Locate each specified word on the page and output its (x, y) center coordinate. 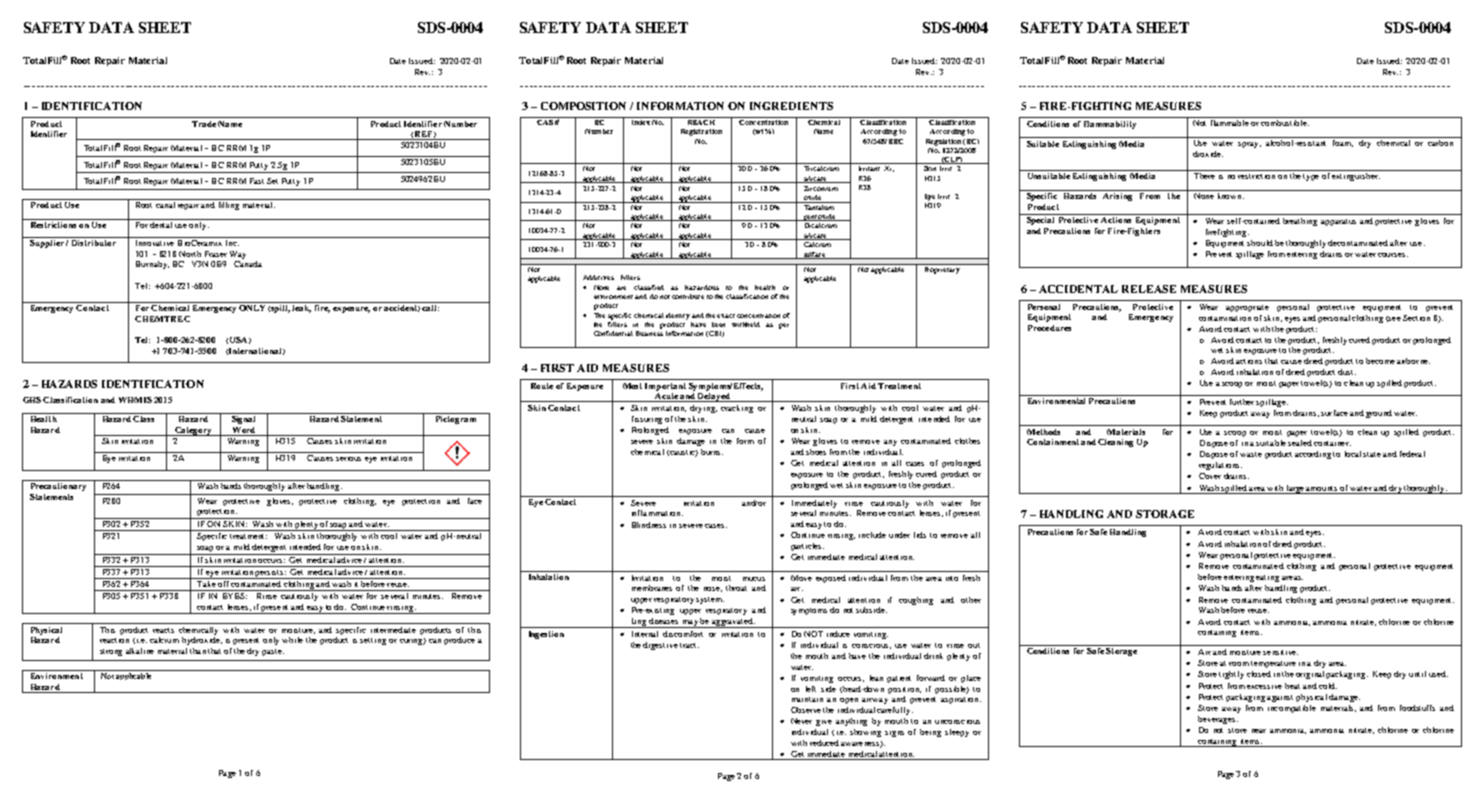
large (1295, 489)
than (198, 651)
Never (801, 721)
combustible (1285, 123)
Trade (204, 124)
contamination (1225, 318)
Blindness (649, 525)
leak (301, 307)
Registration (701, 132)
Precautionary (58, 485)
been (718, 324)
